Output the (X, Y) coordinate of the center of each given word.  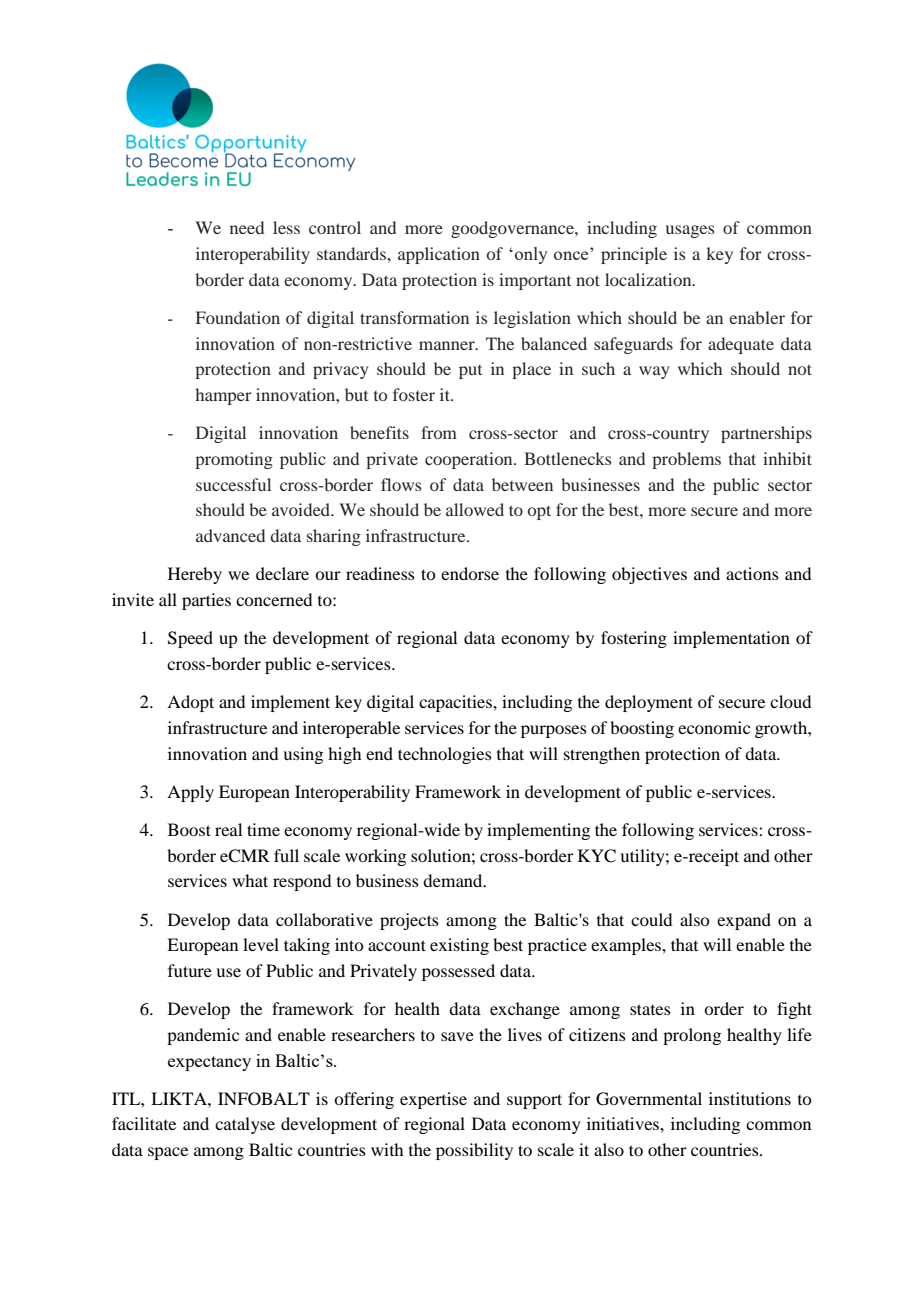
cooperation (470, 460)
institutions (750, 1098)
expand (744, 921)
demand (454, 880)
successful (233, 484)
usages (690, 231)
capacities (456, 703)
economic (714, 727)
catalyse (245, 1125)
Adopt (190, 703)
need (247, 227)
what (250, 880)
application (439, 255)
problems (686, 460)
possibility (474, 1151)
